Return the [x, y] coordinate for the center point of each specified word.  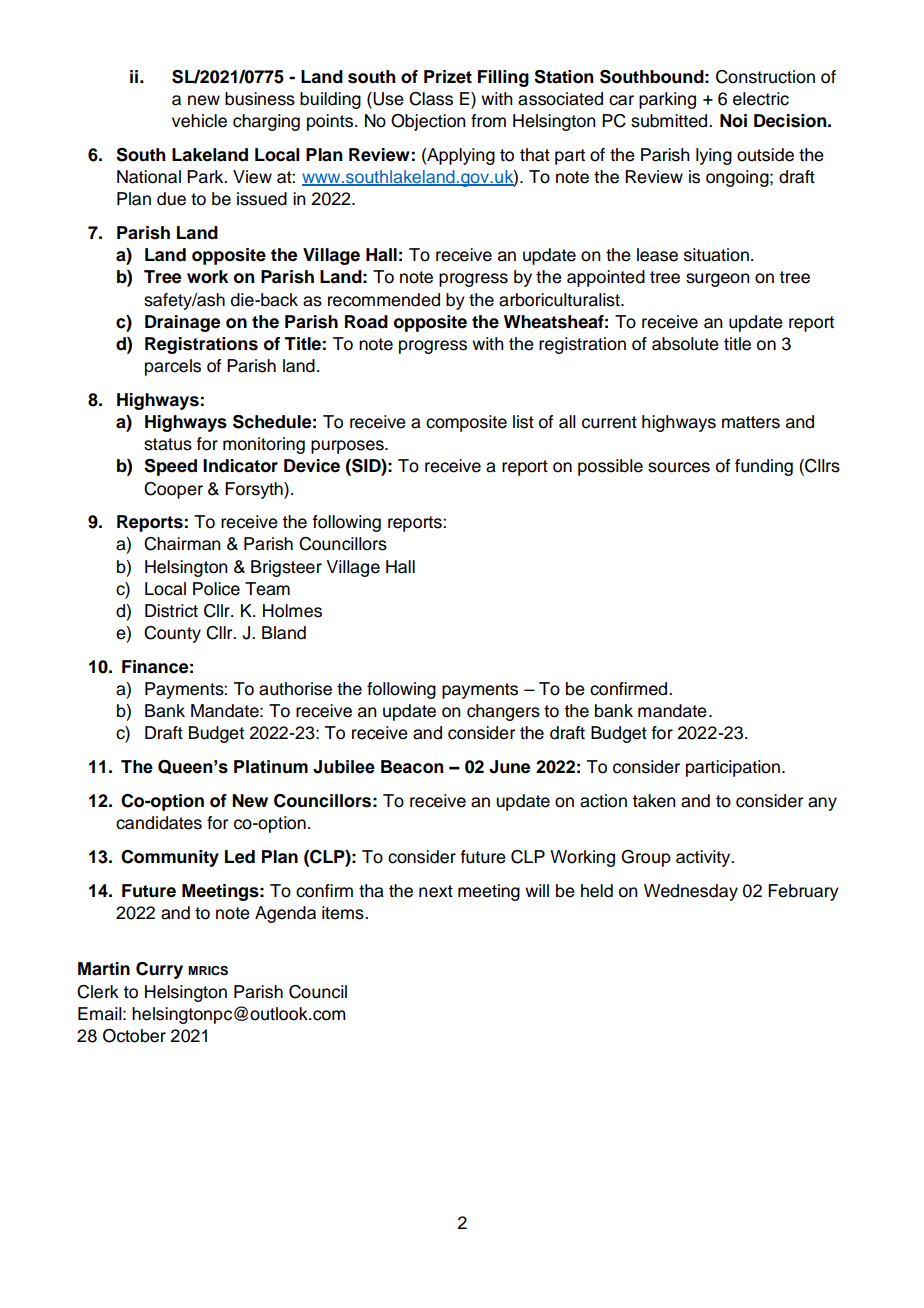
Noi [733, 121]
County [172, 634]
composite [466, 423]
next [436, 891]
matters [751, 422]
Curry [159, 970]
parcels [173, 367]
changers [503, 712]
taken [654, 801]
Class [431, 99]
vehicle [199, 121]
